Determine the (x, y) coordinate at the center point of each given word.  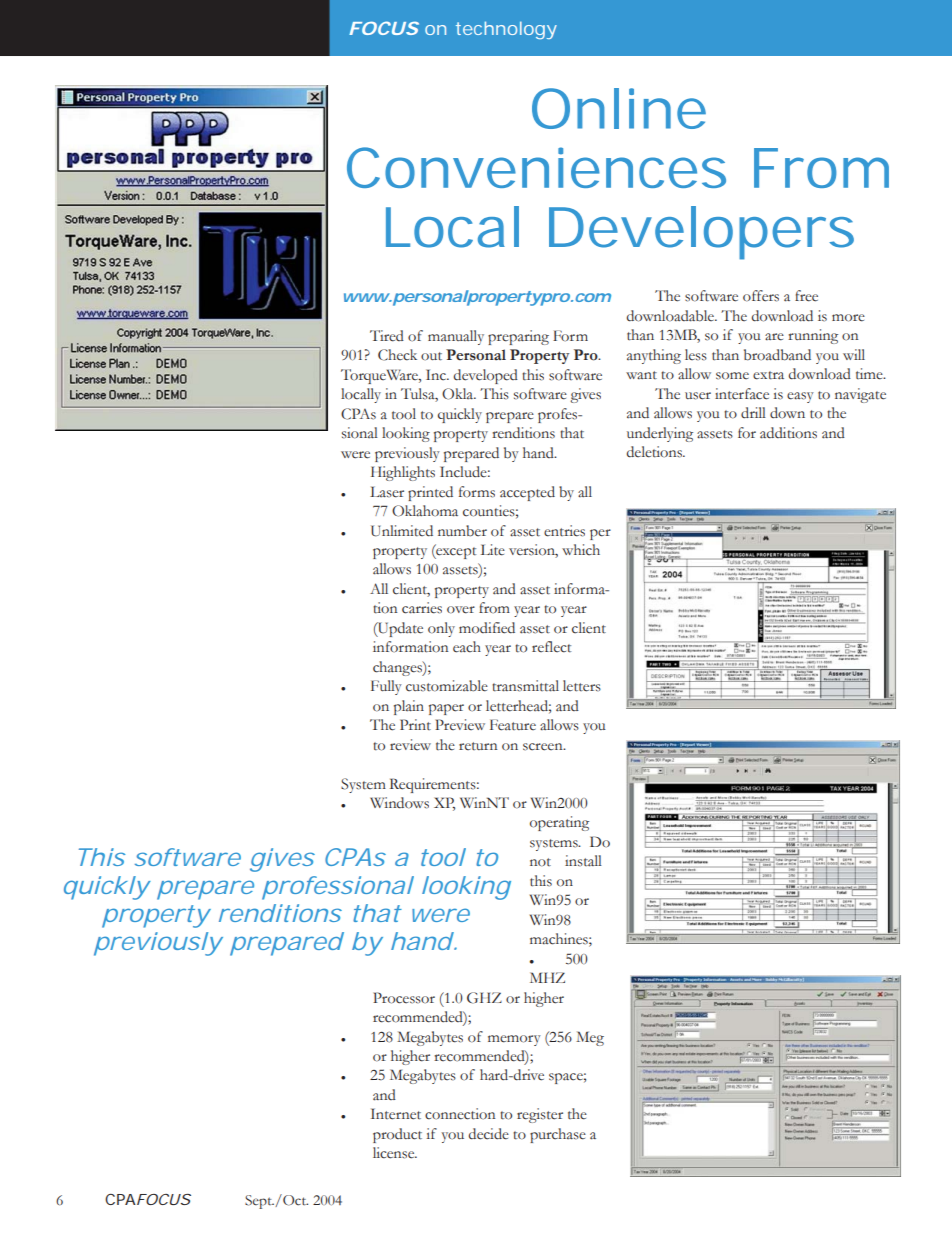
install (583, 861)
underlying (660, 434)
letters (582, 686)
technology (506, 30)
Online (619, 108)
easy (800, 397)
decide (489, 1134)
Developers (701, 233)
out (431, 356)
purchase (558, 1135)
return (478, 746)
